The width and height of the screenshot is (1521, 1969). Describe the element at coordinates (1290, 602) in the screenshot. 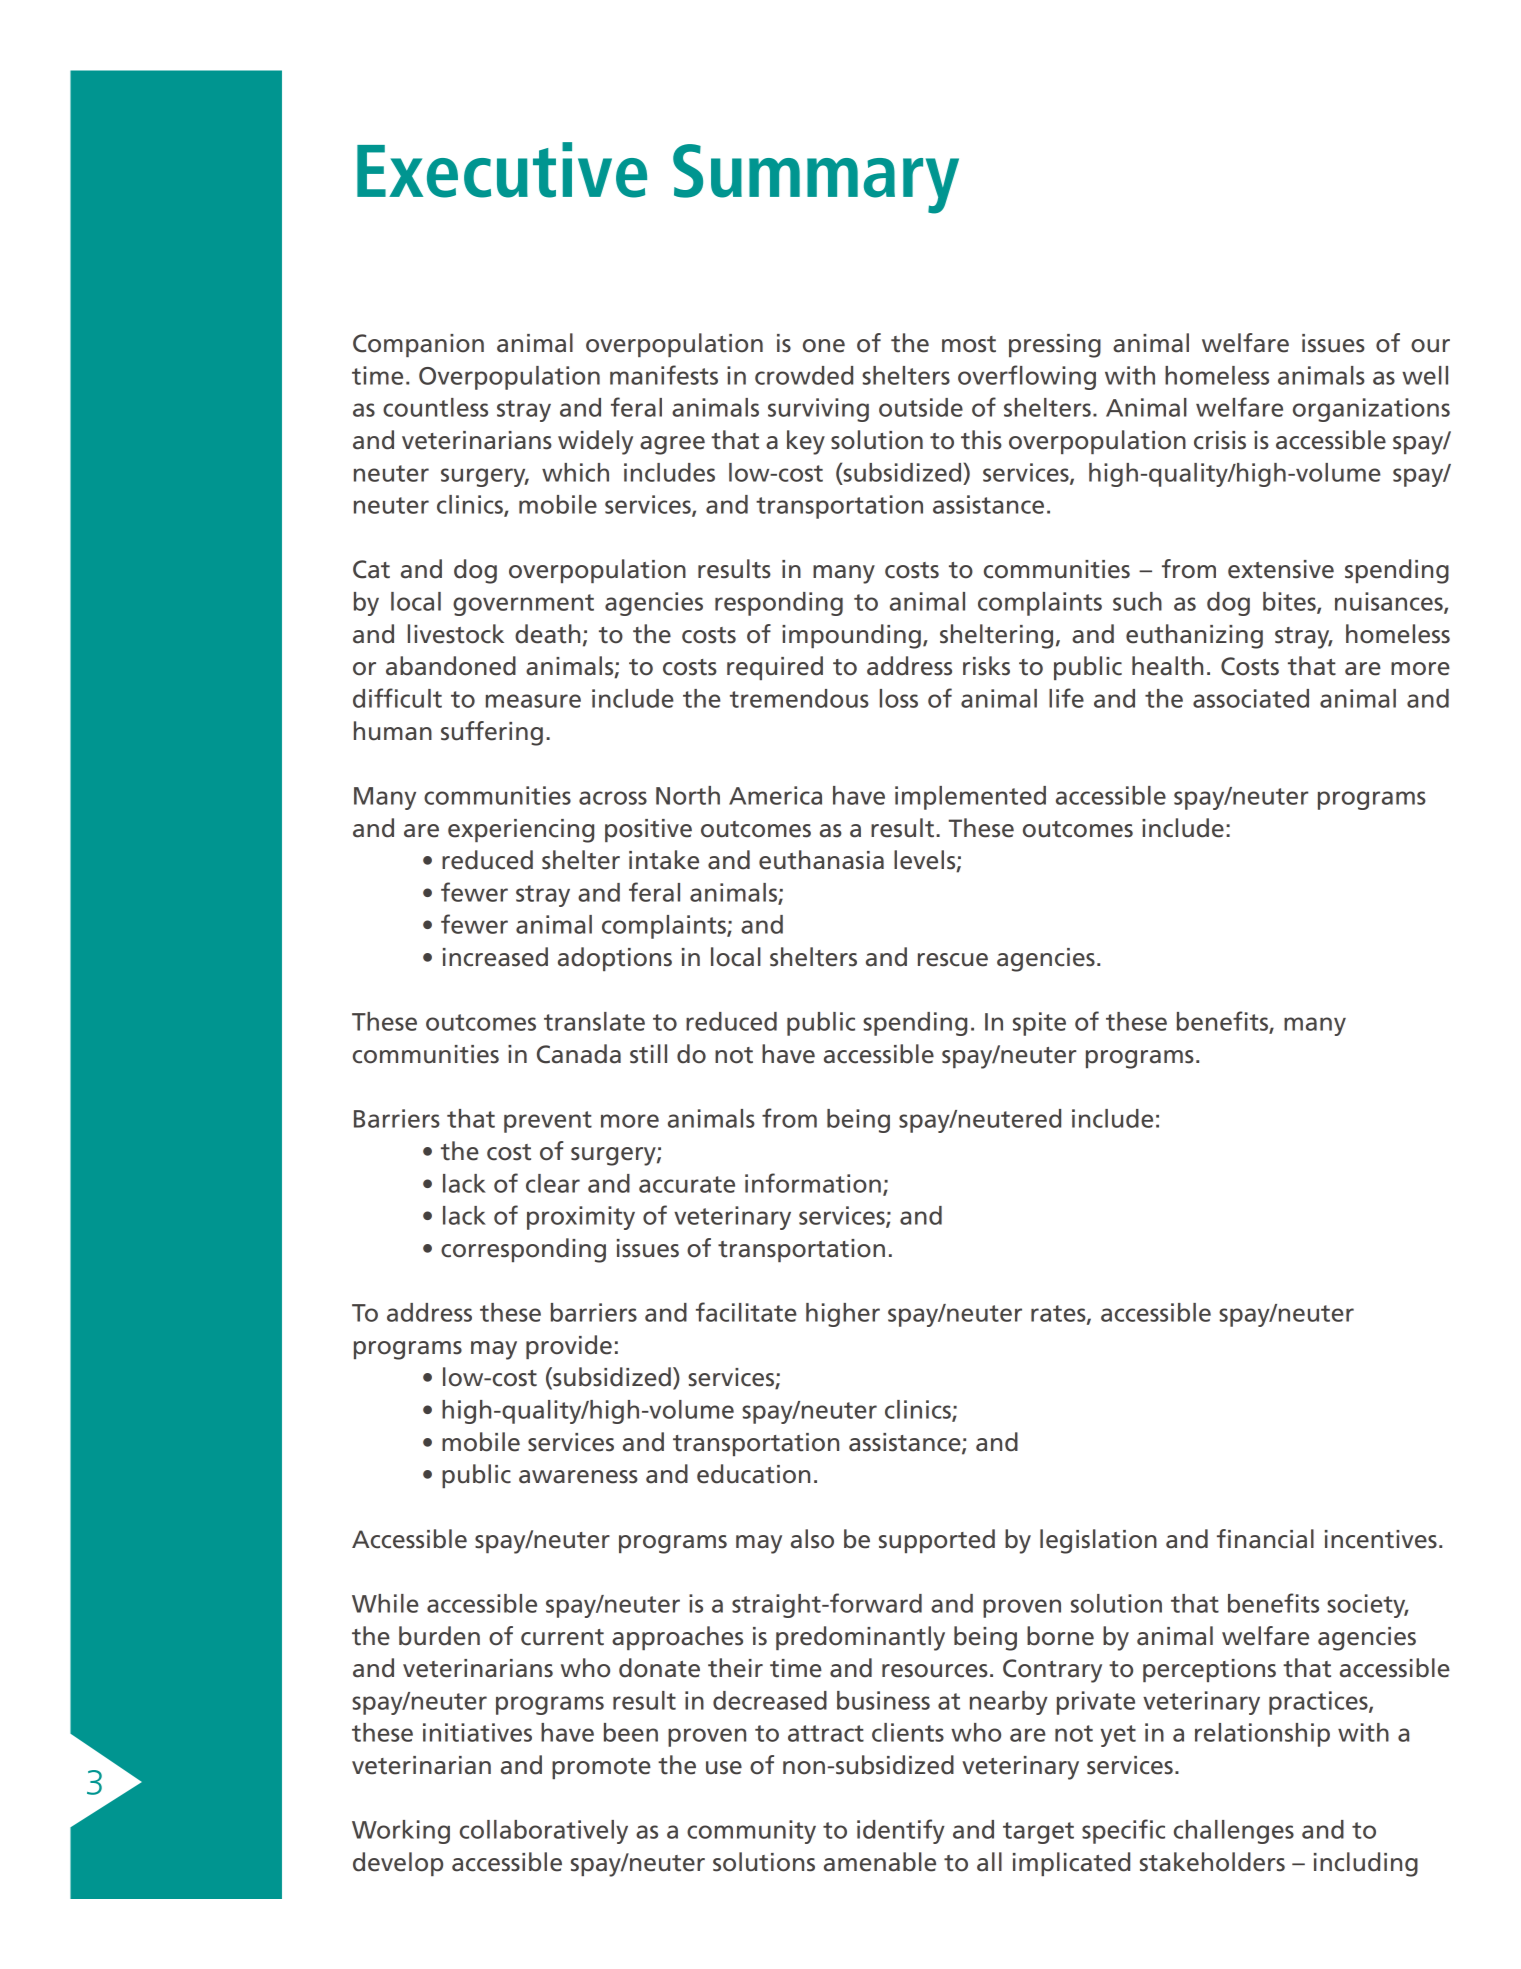

I see `bites` at that location.
